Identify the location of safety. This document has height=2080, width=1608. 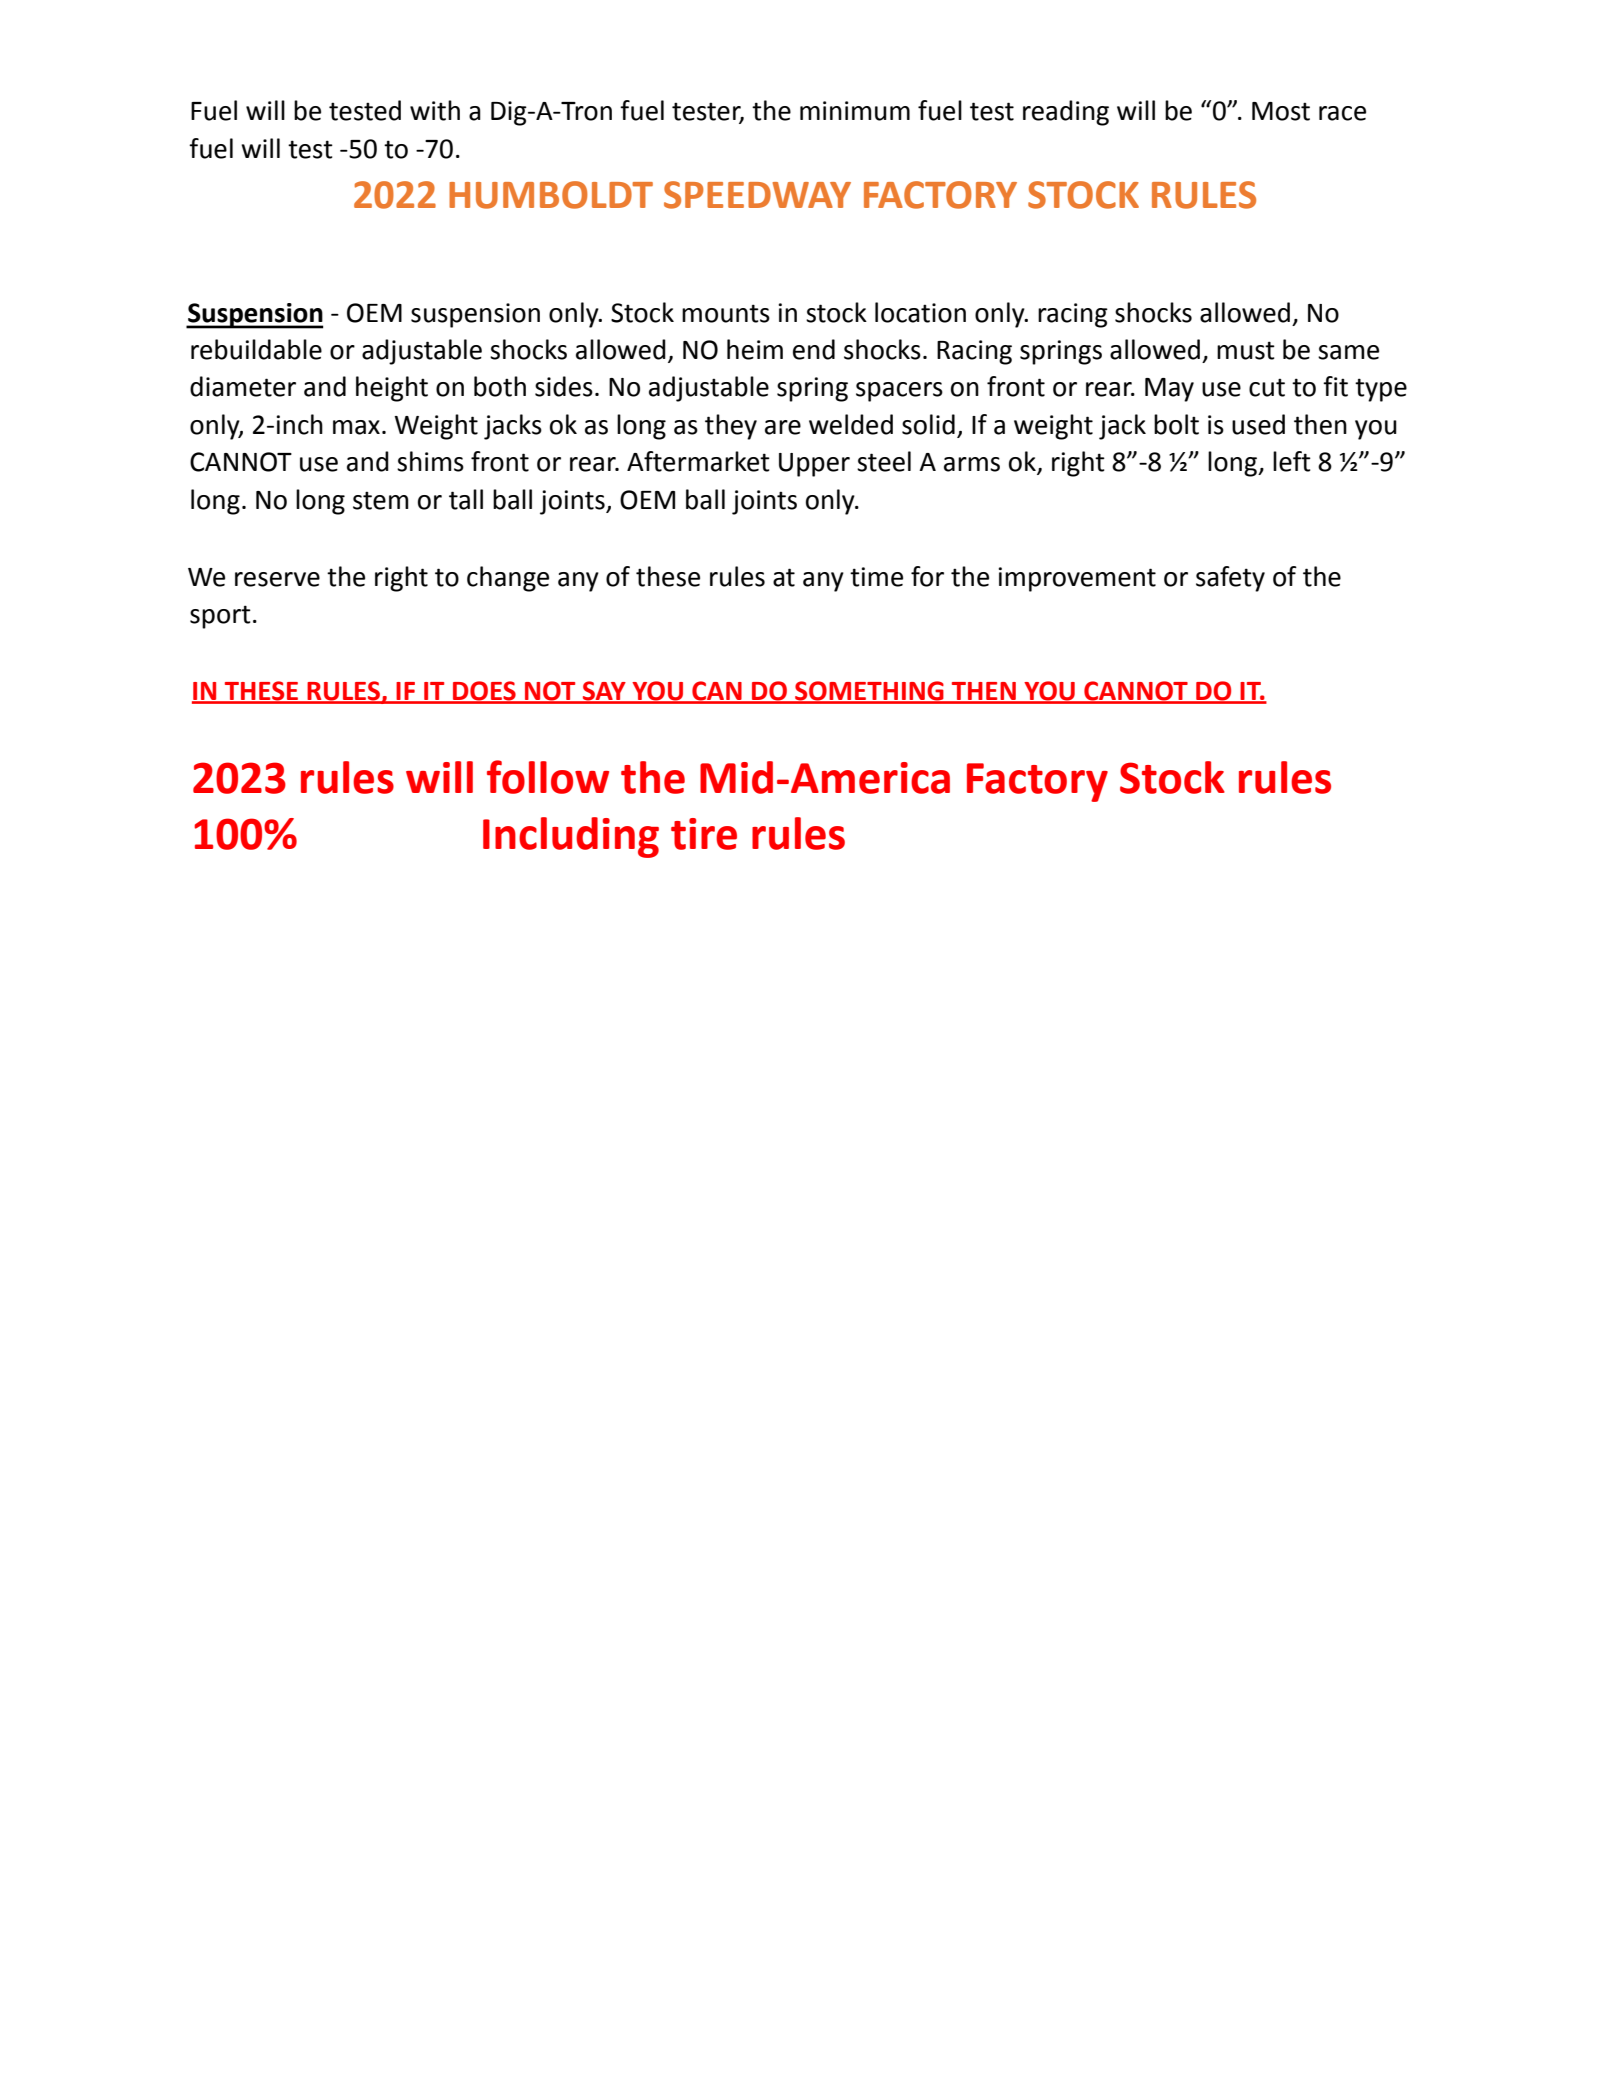
(1230, 579).
